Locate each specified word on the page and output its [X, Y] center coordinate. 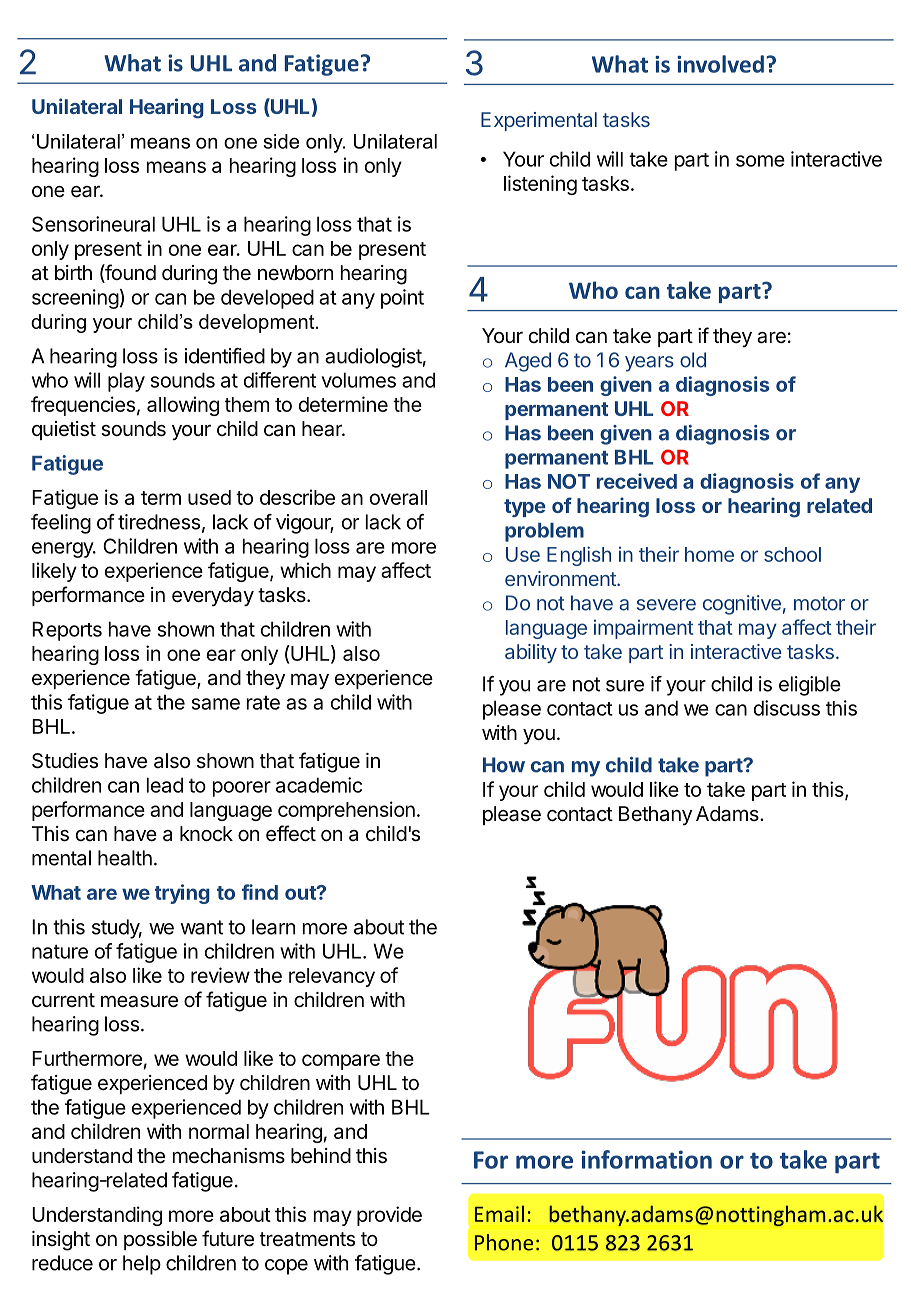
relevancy [332, 977]
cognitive [742, 605]
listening [540, 185]
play [126, 382]
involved [720, 64]
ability [531, 653]
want [202, 927]
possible [160, 1240]
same [216, 704]
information [646, 1159]
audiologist [373, 358]
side [281, 141]
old [693, 360]
